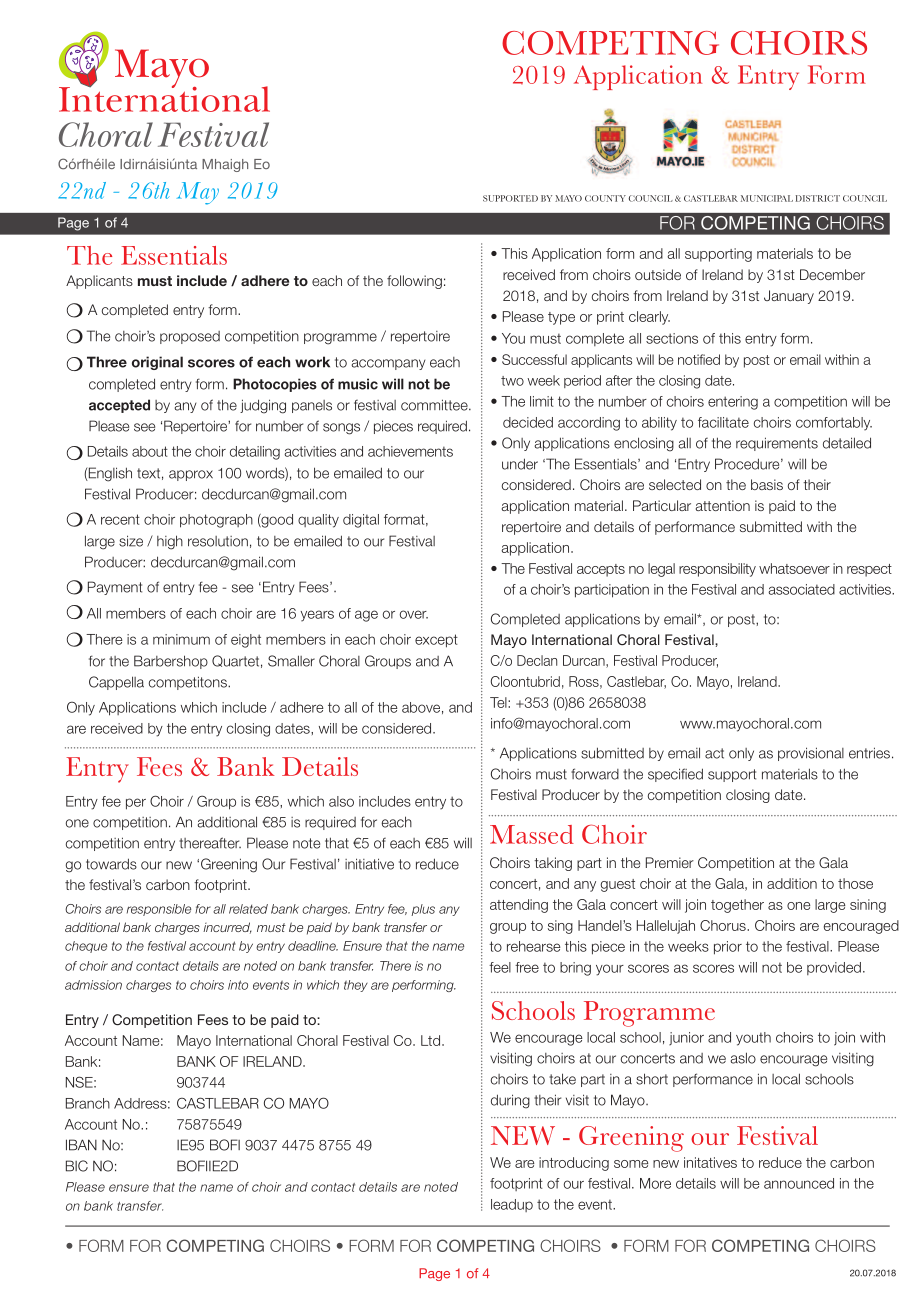 This page has height=1308, width=924. I want to click on towards, so click(111, 864).
